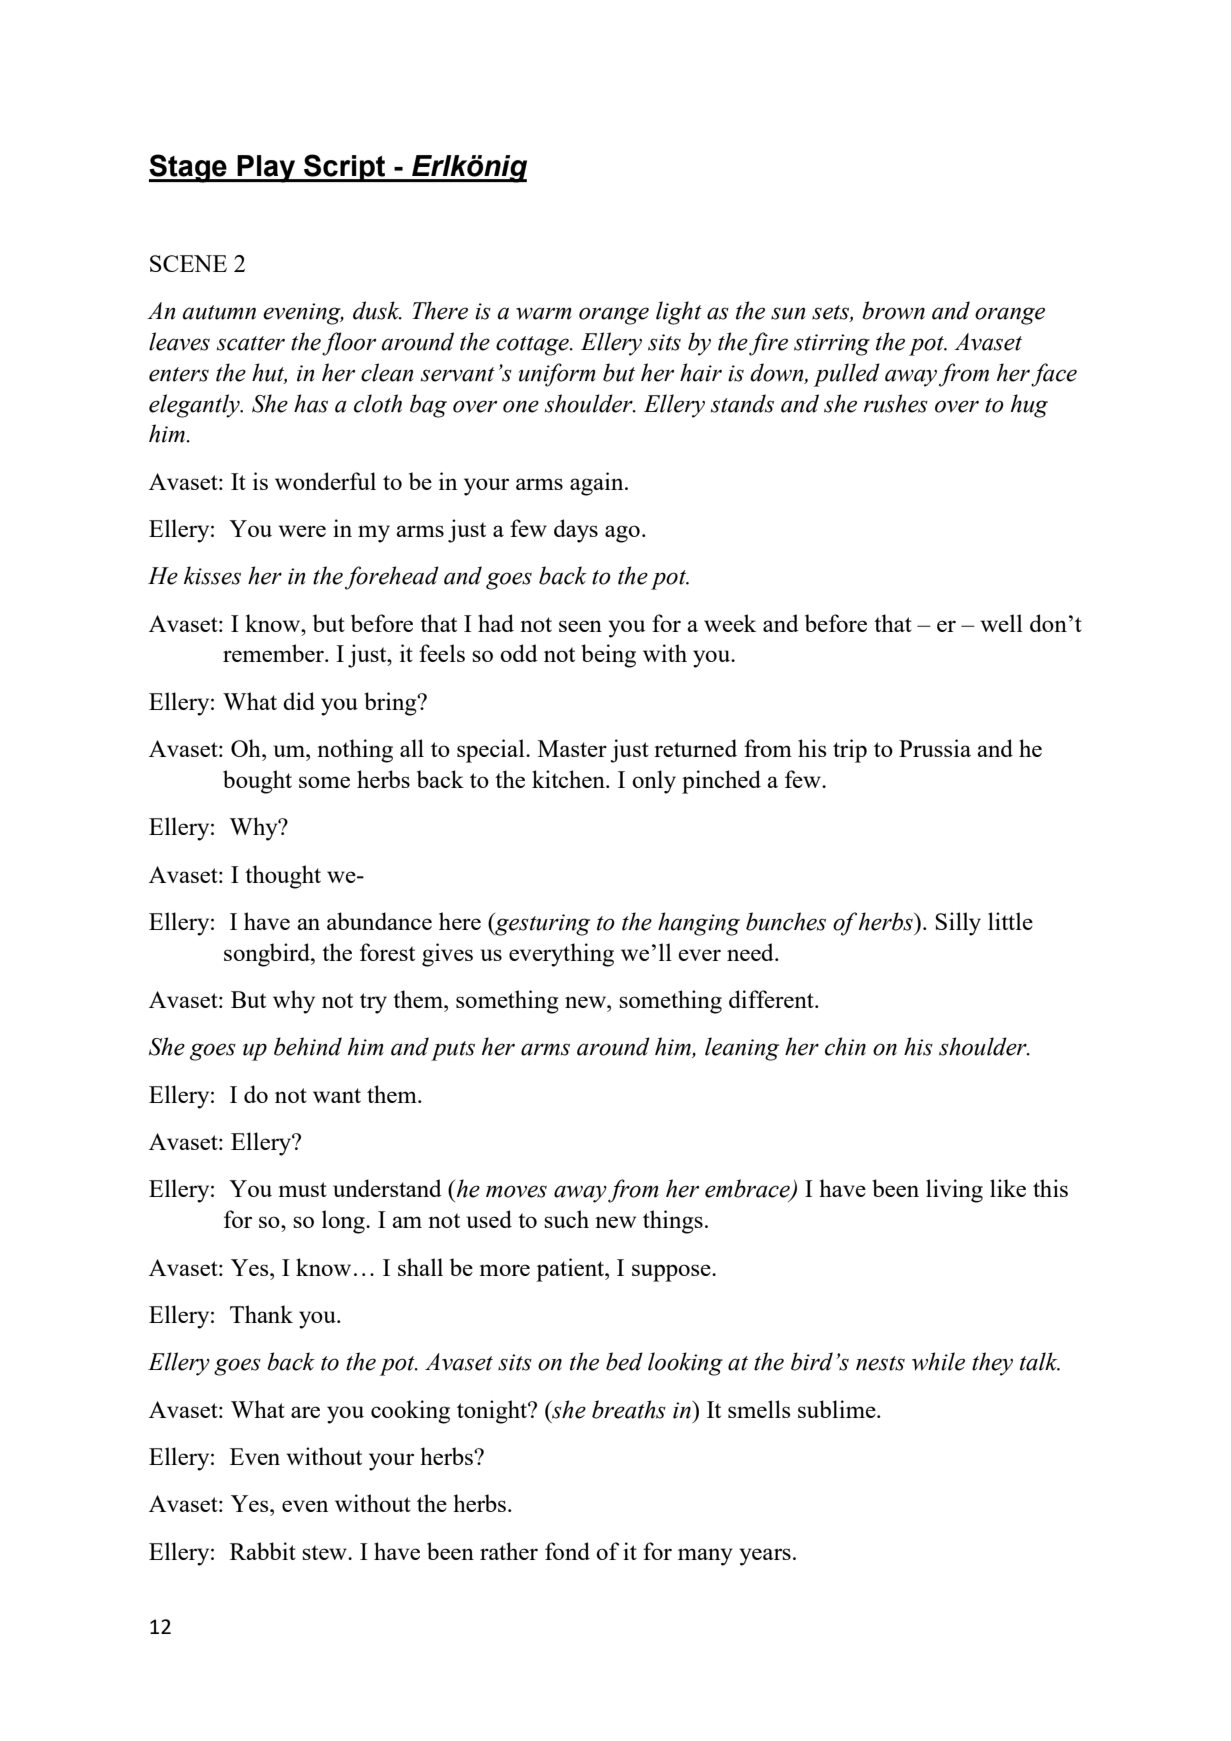 The width and height of the image is (1231, 1741). I want to click on brown, so click(893, 310).
